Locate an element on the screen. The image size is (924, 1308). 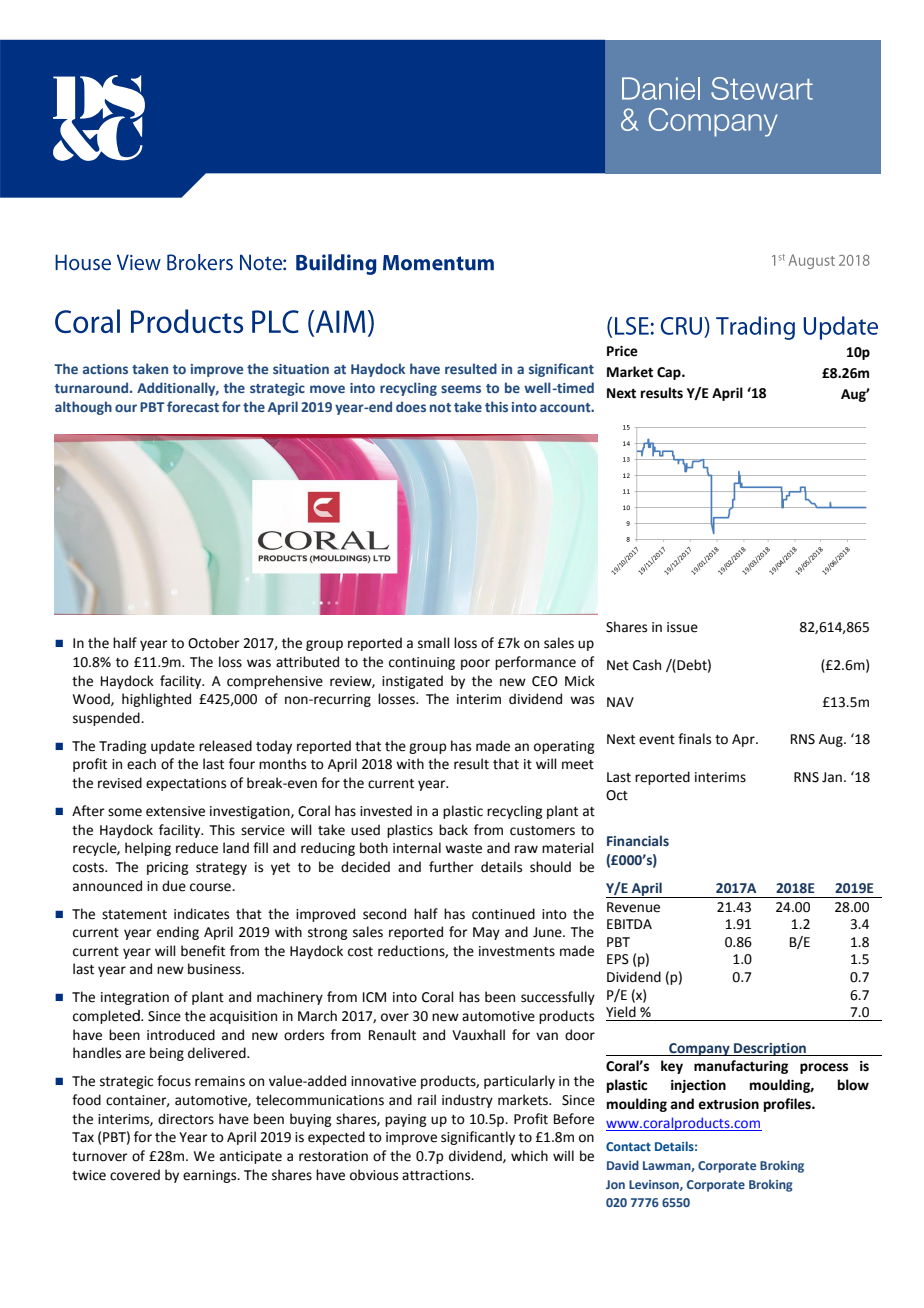
expectations is located at coordinates (186, 784).
